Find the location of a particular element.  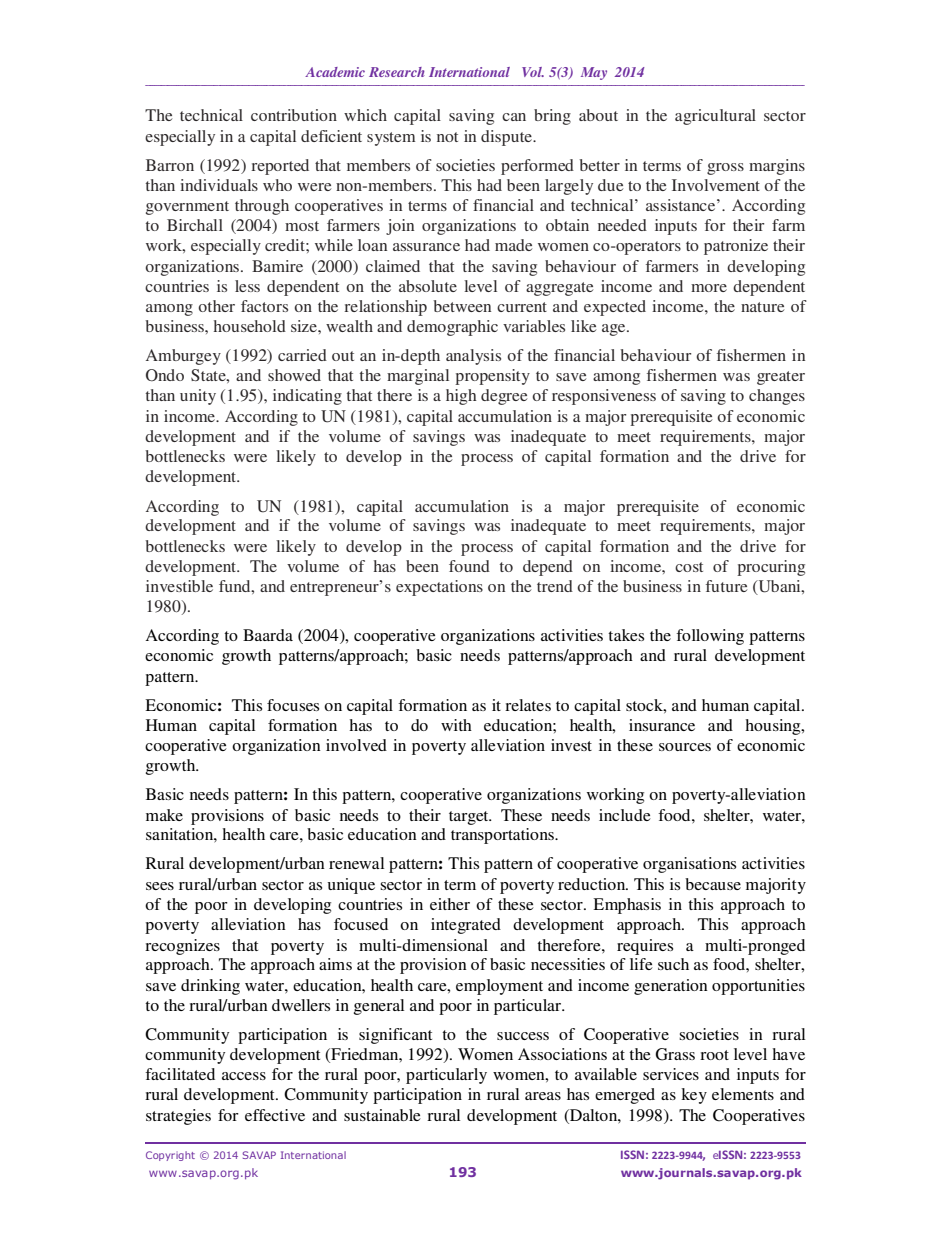

make is located at coordinates (164, 815).
